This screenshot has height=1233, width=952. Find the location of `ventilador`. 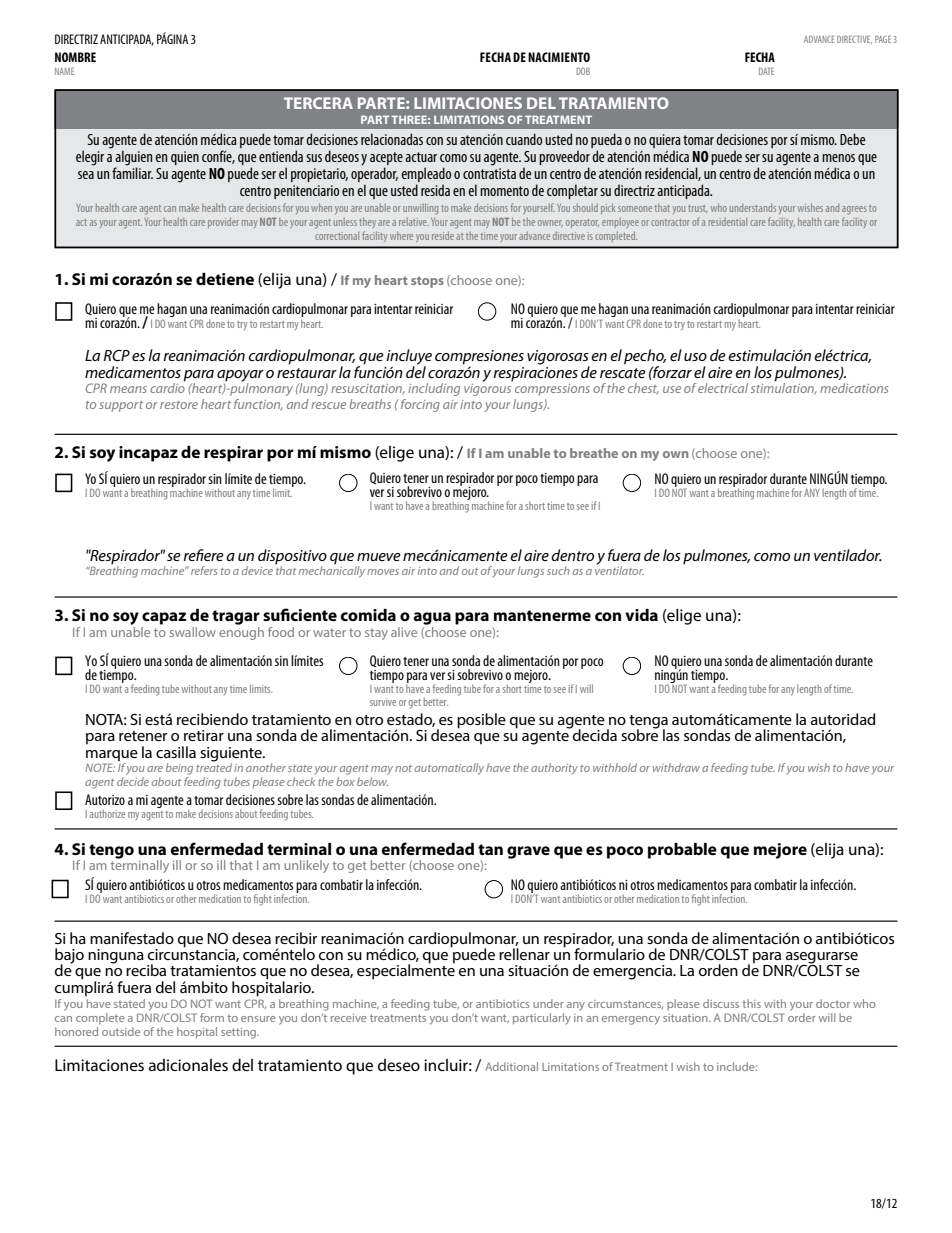

ventilador is located at coordinates (848, 555).
